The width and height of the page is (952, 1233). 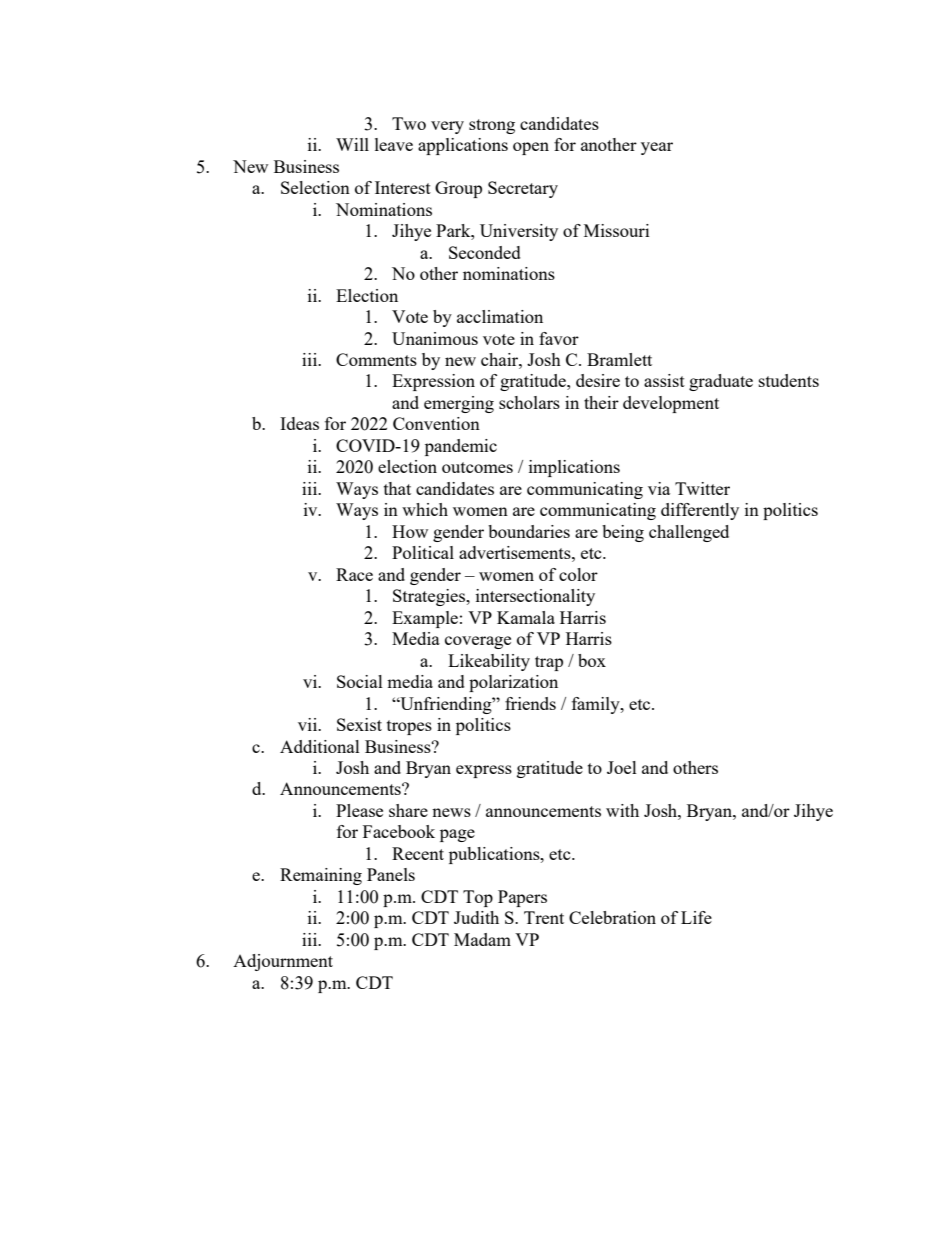 I want to click on Will, so click(x=352, y=144).
